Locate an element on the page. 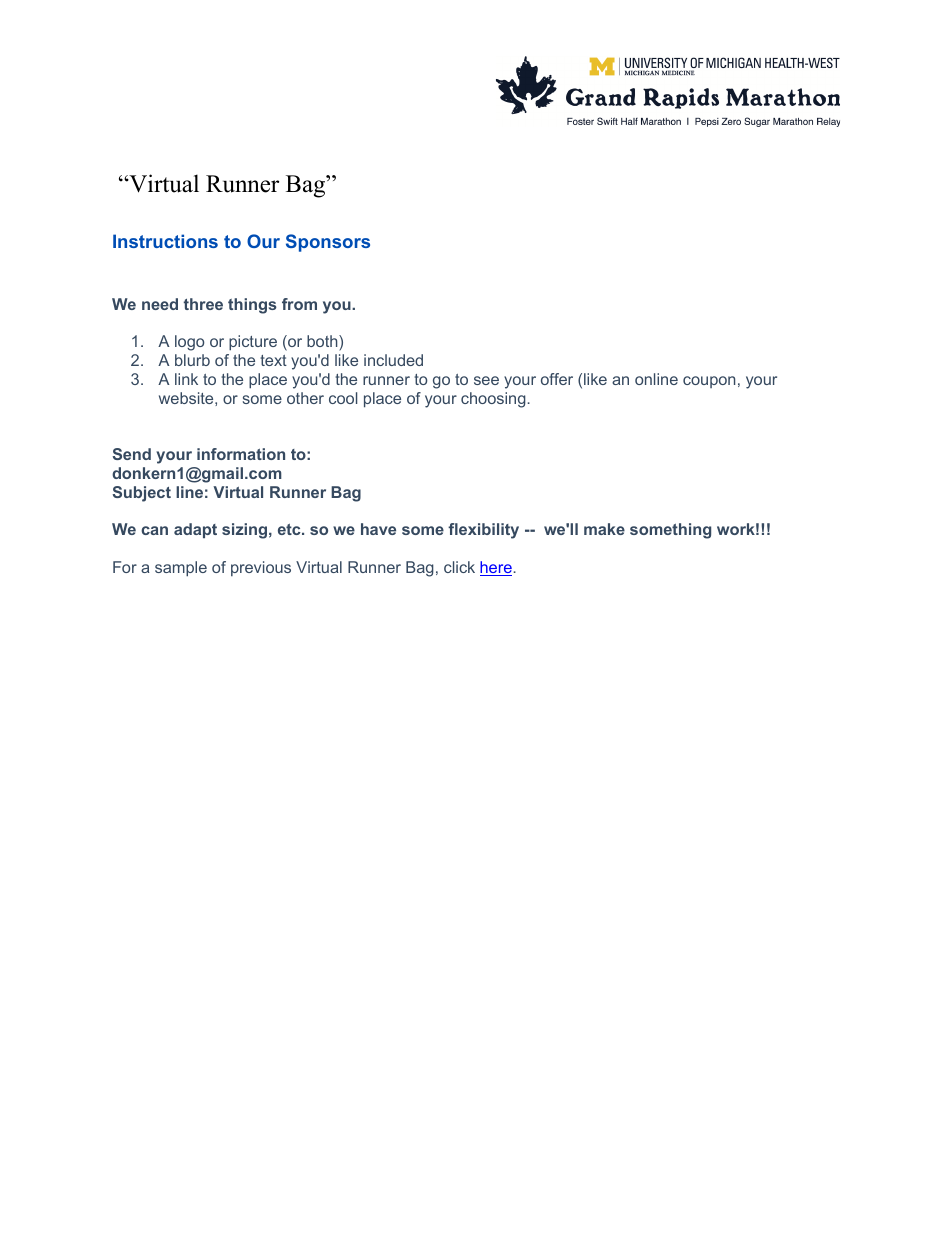 The height and width of the page is (1233, 952). make is located at coordinates (604, 529).
